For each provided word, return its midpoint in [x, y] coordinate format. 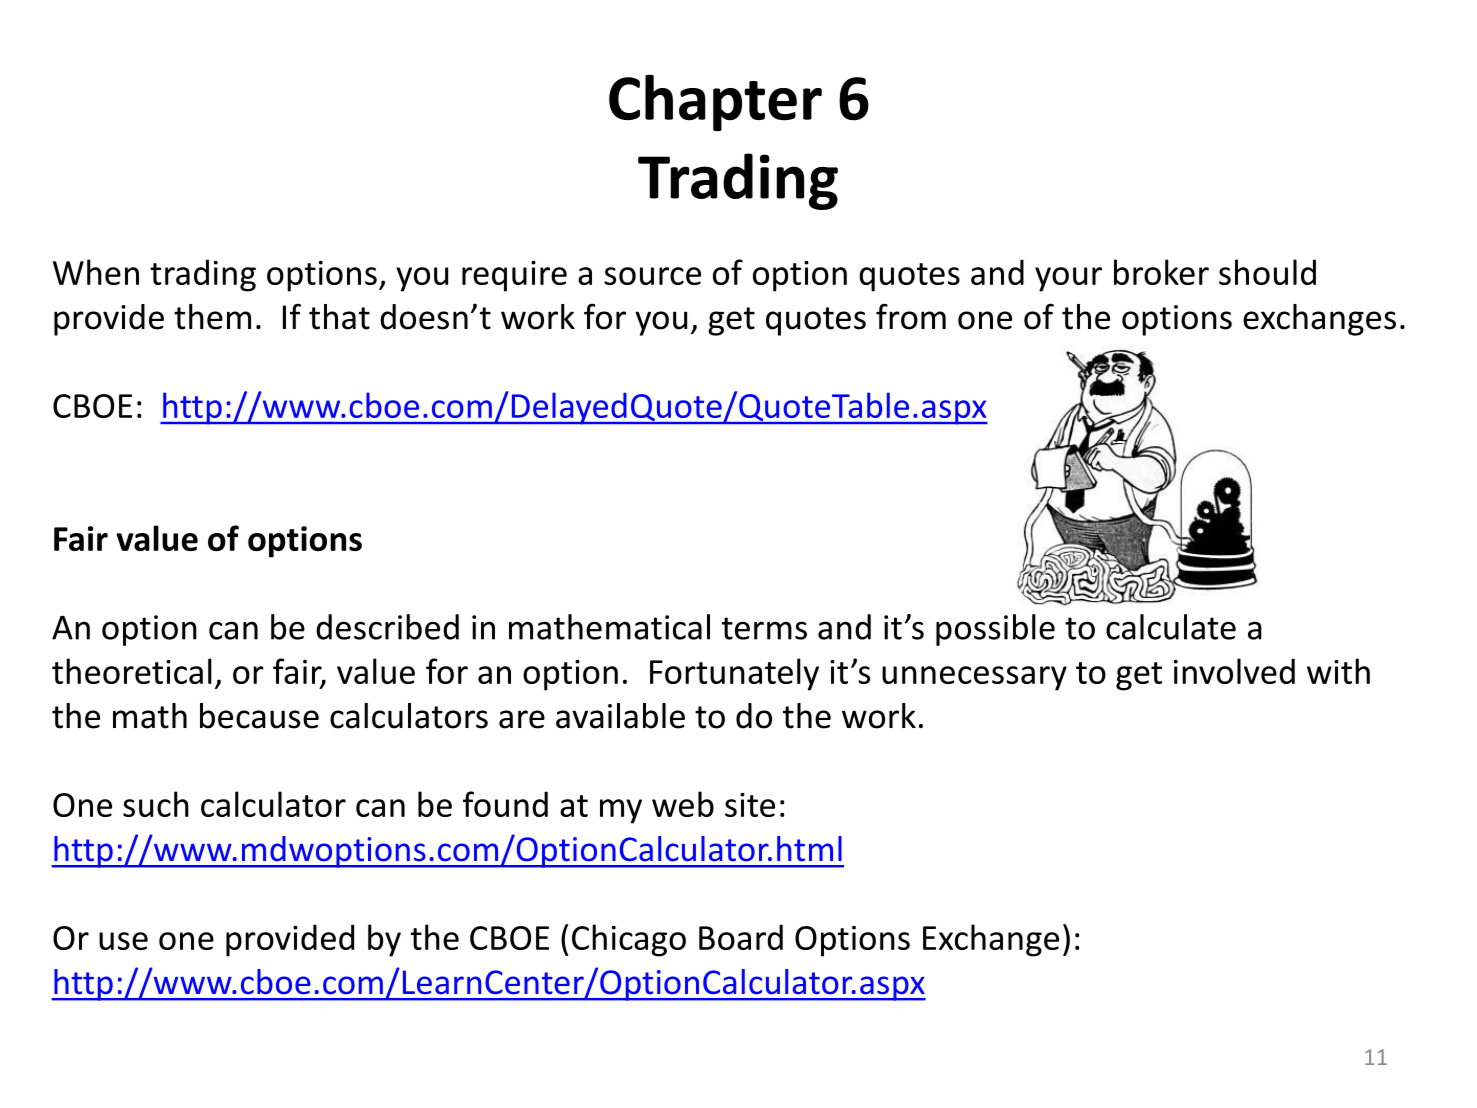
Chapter [715, 102]
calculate [1171, 627]
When [96, 272]
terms [764, 628]
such [156, 804]
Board [741, 937]
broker [1161, 272]
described [387, 627]
